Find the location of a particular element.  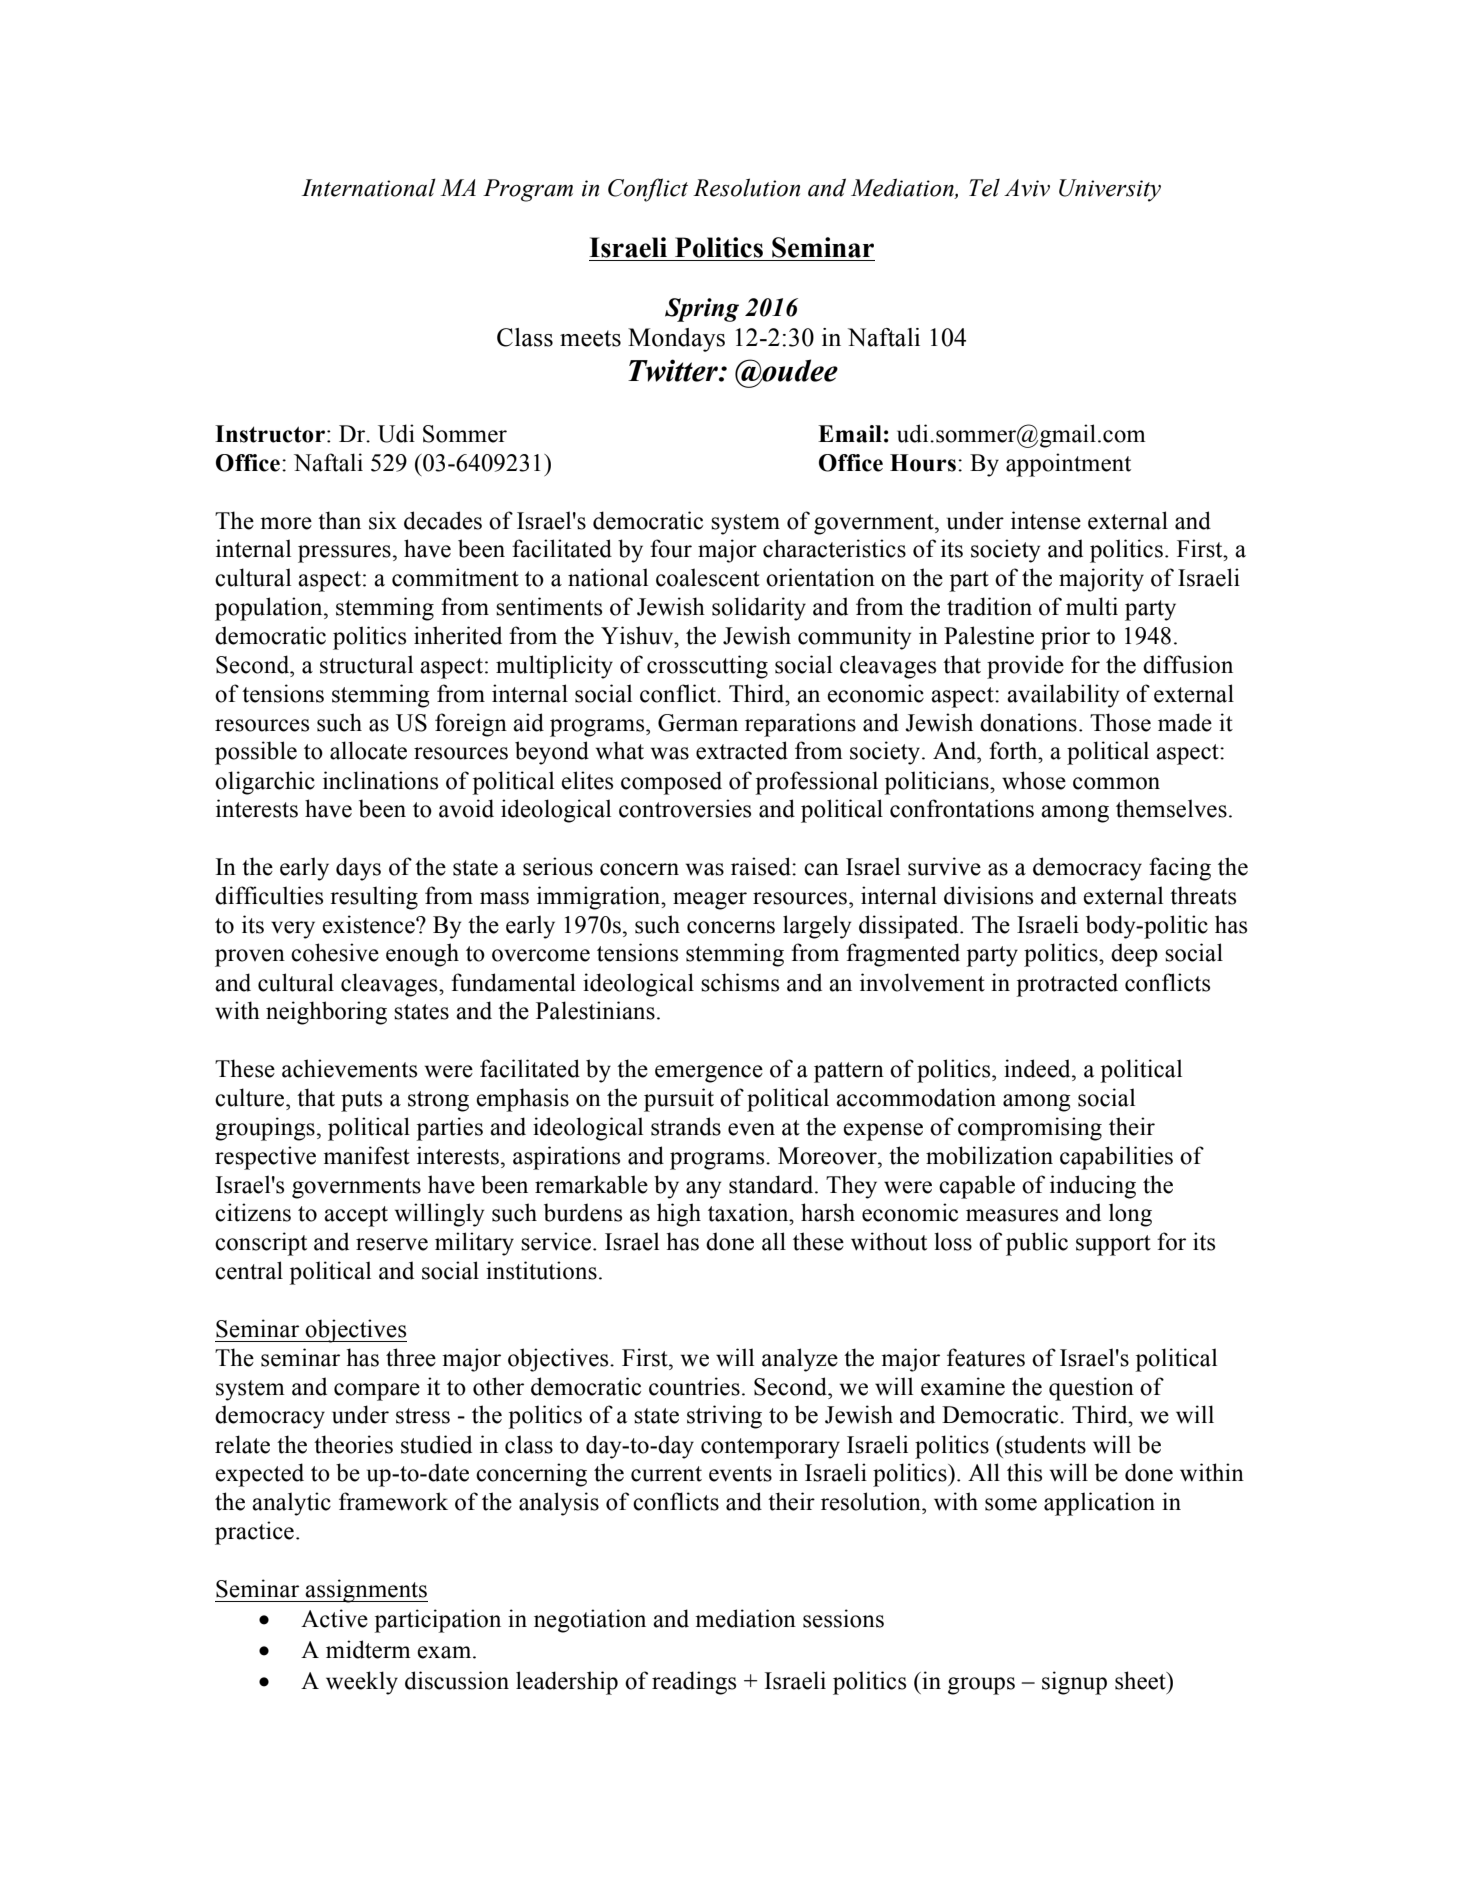

meager is located at coordinates (710, 901).
